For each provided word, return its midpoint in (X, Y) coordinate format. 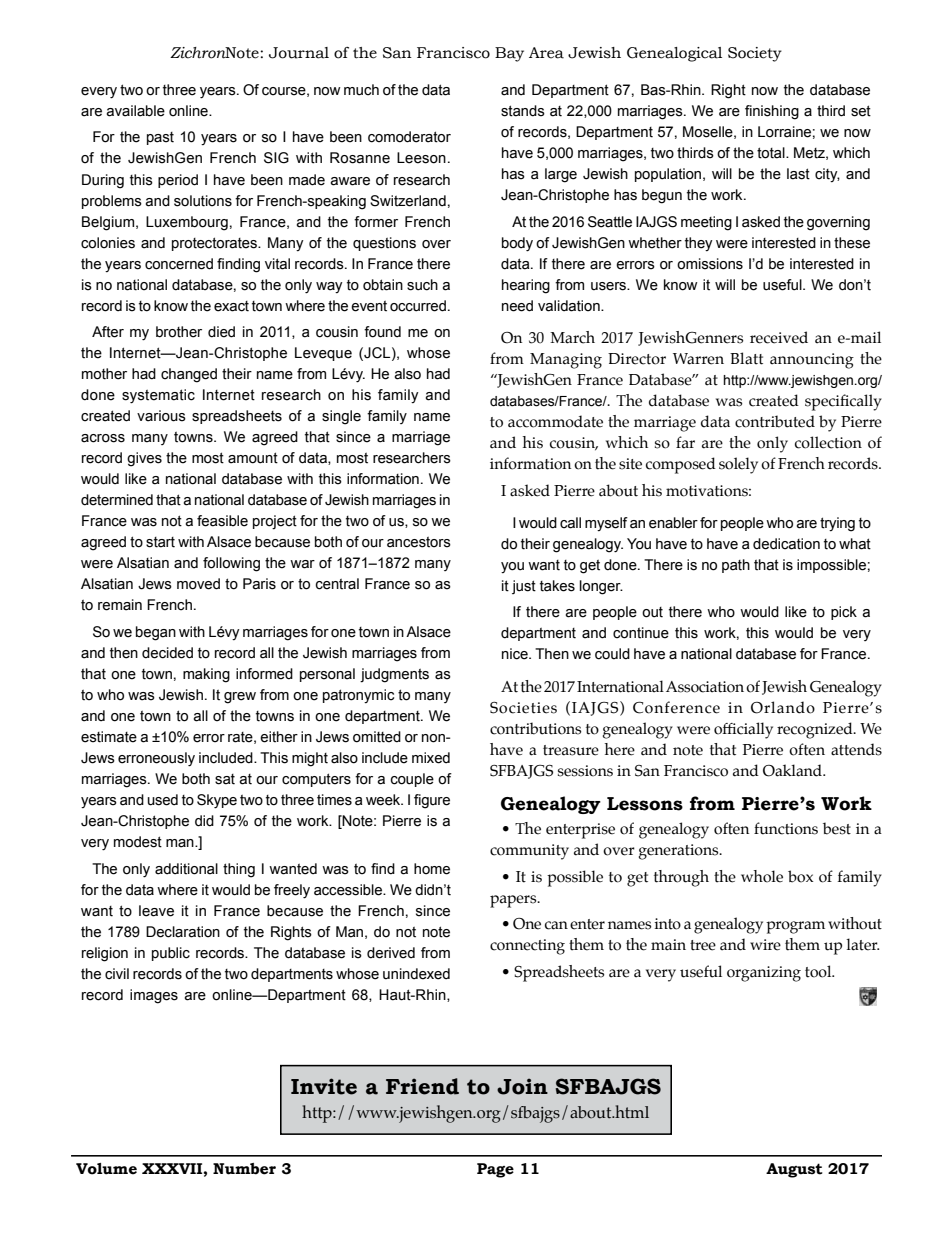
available (135, 111)
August (794, 1170)
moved (198, 584)
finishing (772, 112)
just (524, 587)
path (736, 566)
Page (495, 1170)
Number (244, 1169)
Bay (509, 54)
